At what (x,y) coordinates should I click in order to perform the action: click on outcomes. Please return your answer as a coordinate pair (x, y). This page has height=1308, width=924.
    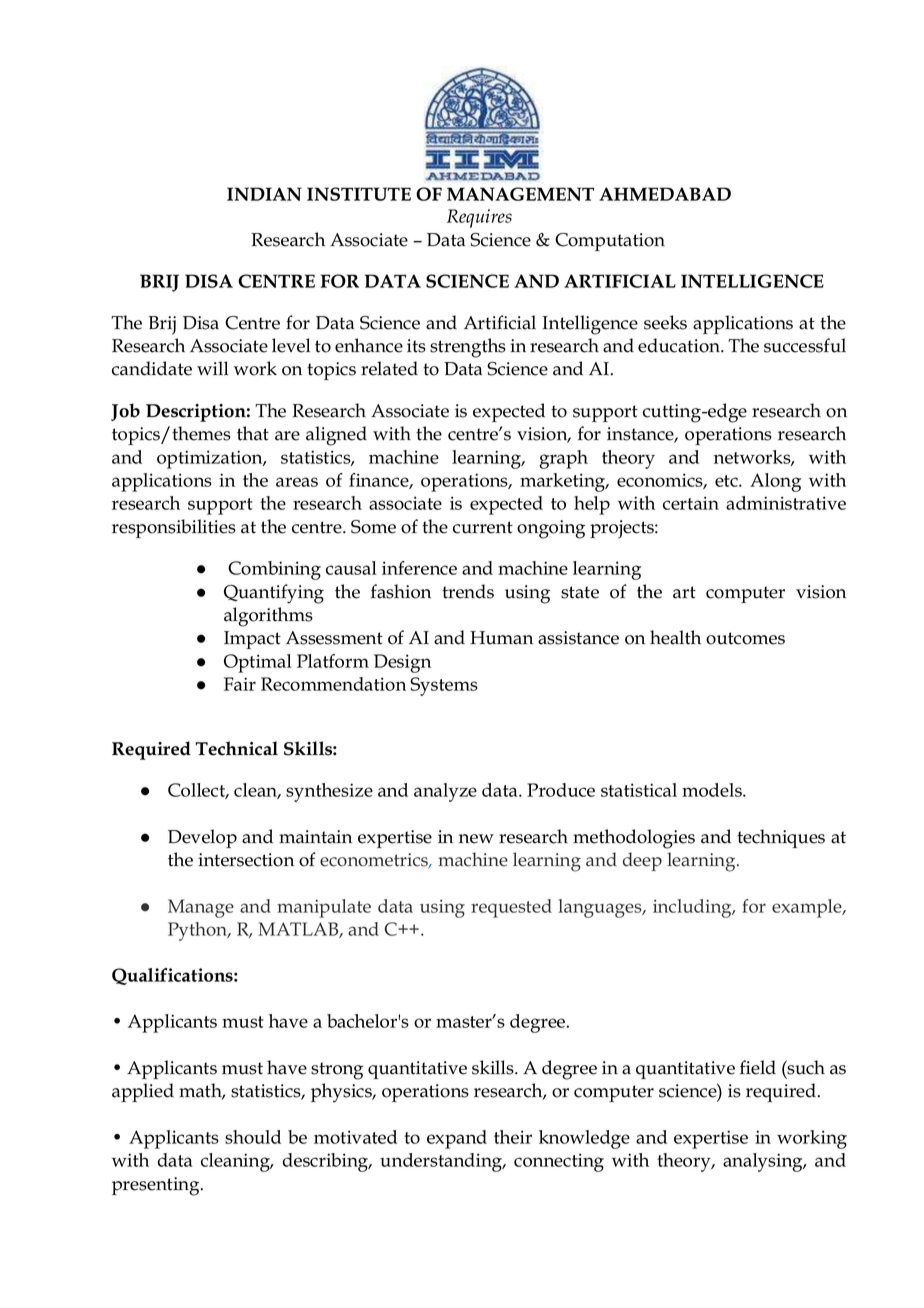
    Looking at the image, I should click on (745, 638).
